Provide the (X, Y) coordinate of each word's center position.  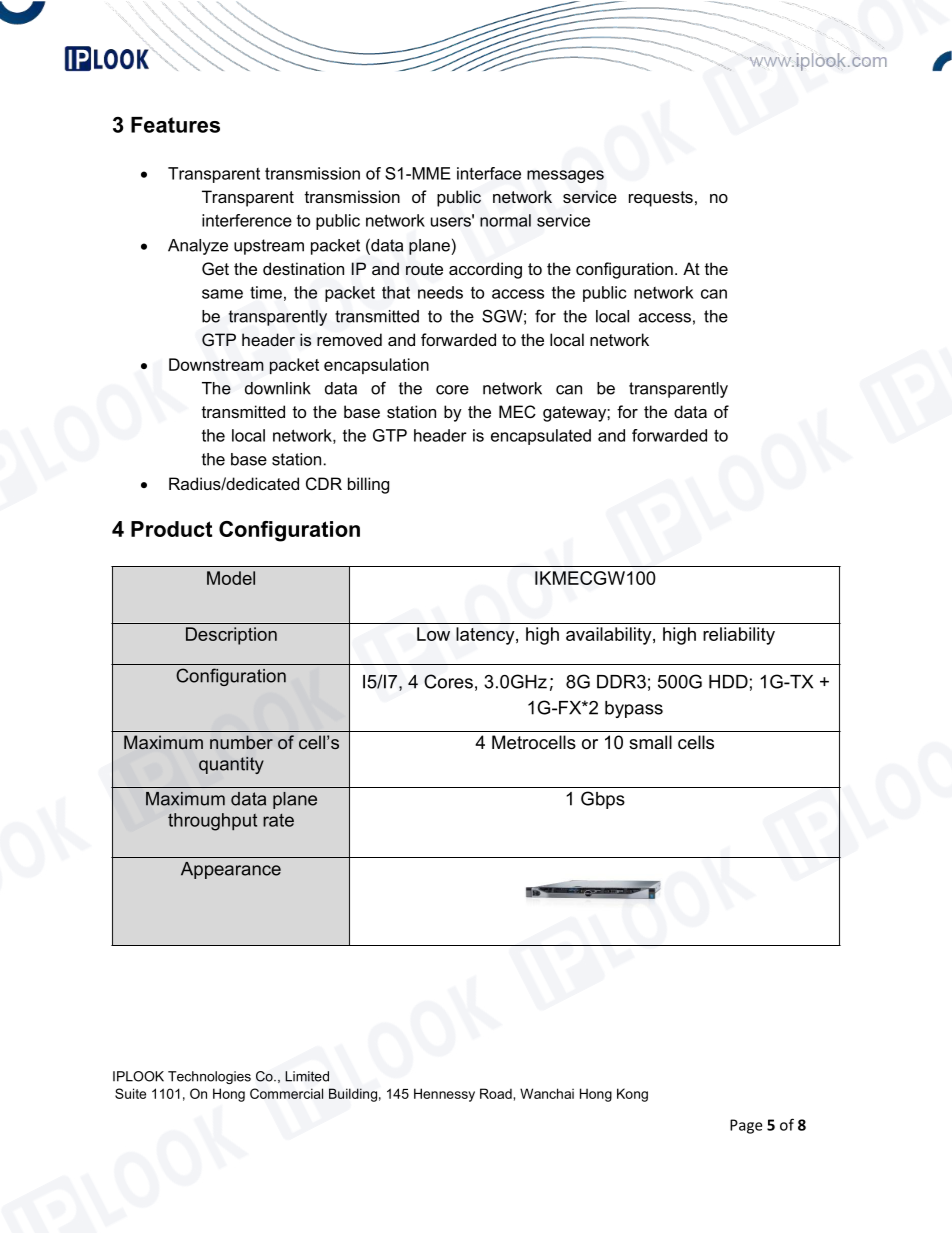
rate (278, 820)
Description (231, 636)
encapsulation (376, 366)
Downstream (216, 364)
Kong (632, 1095)
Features (175, 125)
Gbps (603, 800)
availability (610, 636)
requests (661, 199)
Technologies (209, 1077)
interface (489, 173)
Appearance (231, 870)
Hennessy (444, 1095)
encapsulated (541, 437)
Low (433, 634)
